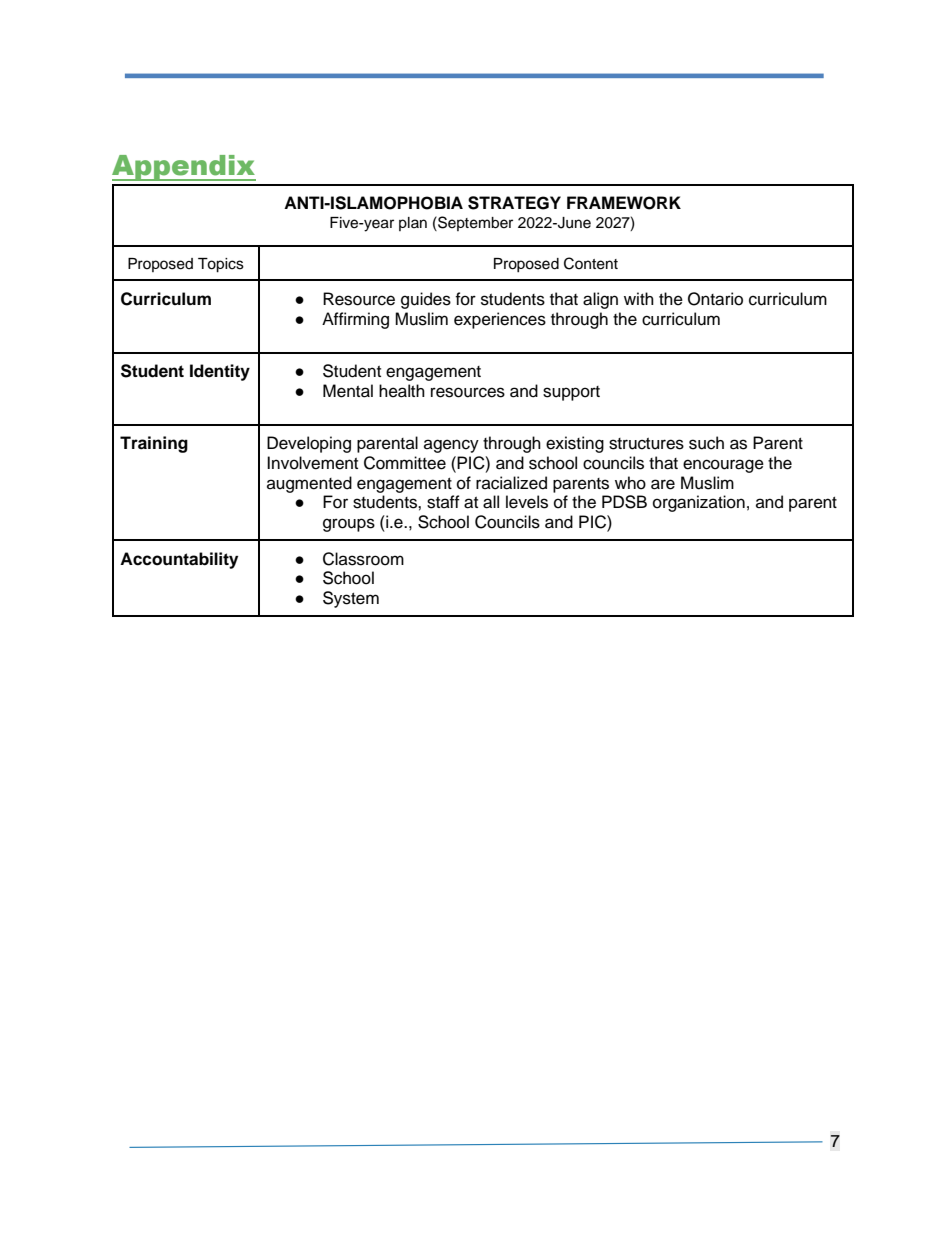 Image resolution: width=952 pixels, height=1233 pixels. I want to click on agency, so click(451, 446).
